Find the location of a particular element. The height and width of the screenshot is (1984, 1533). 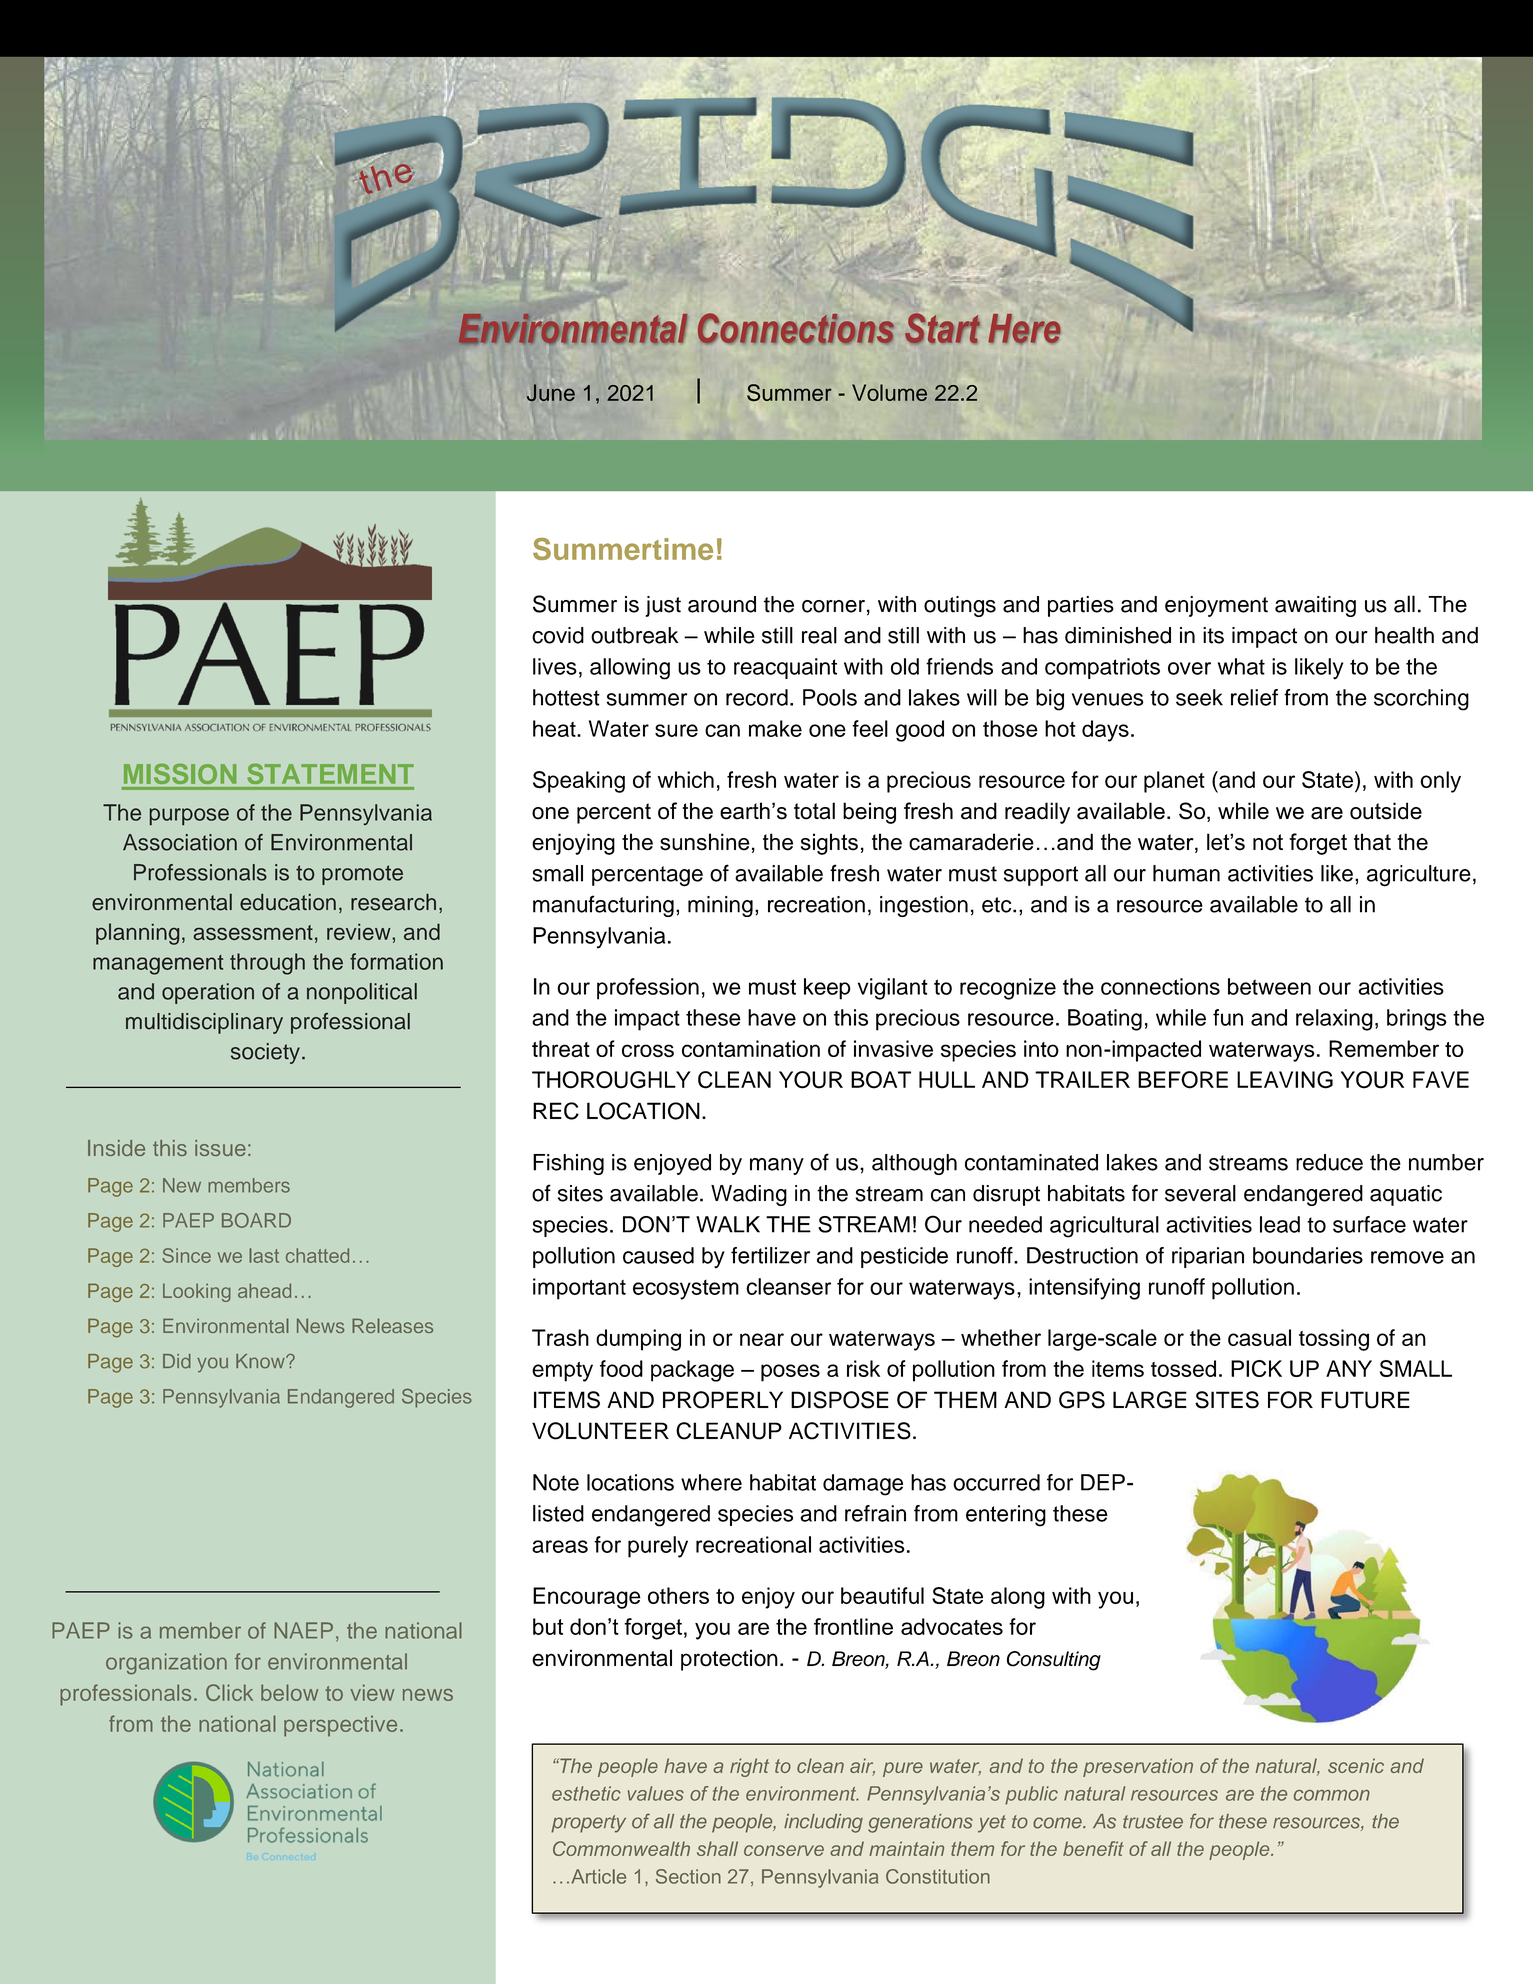

June is located at coordinates (551, 393).
